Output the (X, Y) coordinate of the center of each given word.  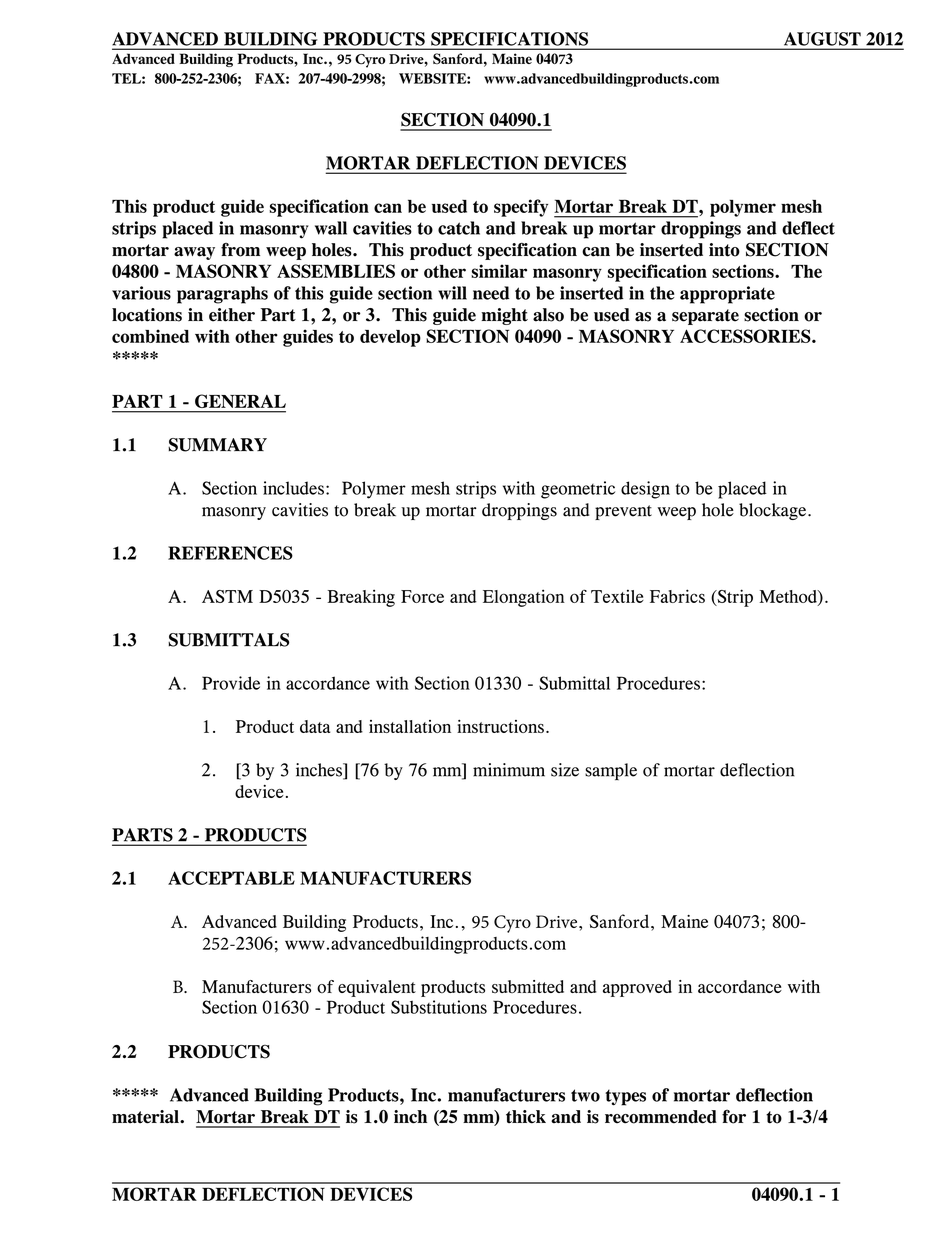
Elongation (524, 598)
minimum (509, 770)
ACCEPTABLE (231, 878)
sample (611, 771)
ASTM (227, 596)
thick (526, 1117)
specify (521, 208)
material (146, 1117)
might (504, 316)
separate (705, 317)
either (232, 315)
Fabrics (677, 596)
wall (331, 228)
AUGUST (822, 39)
